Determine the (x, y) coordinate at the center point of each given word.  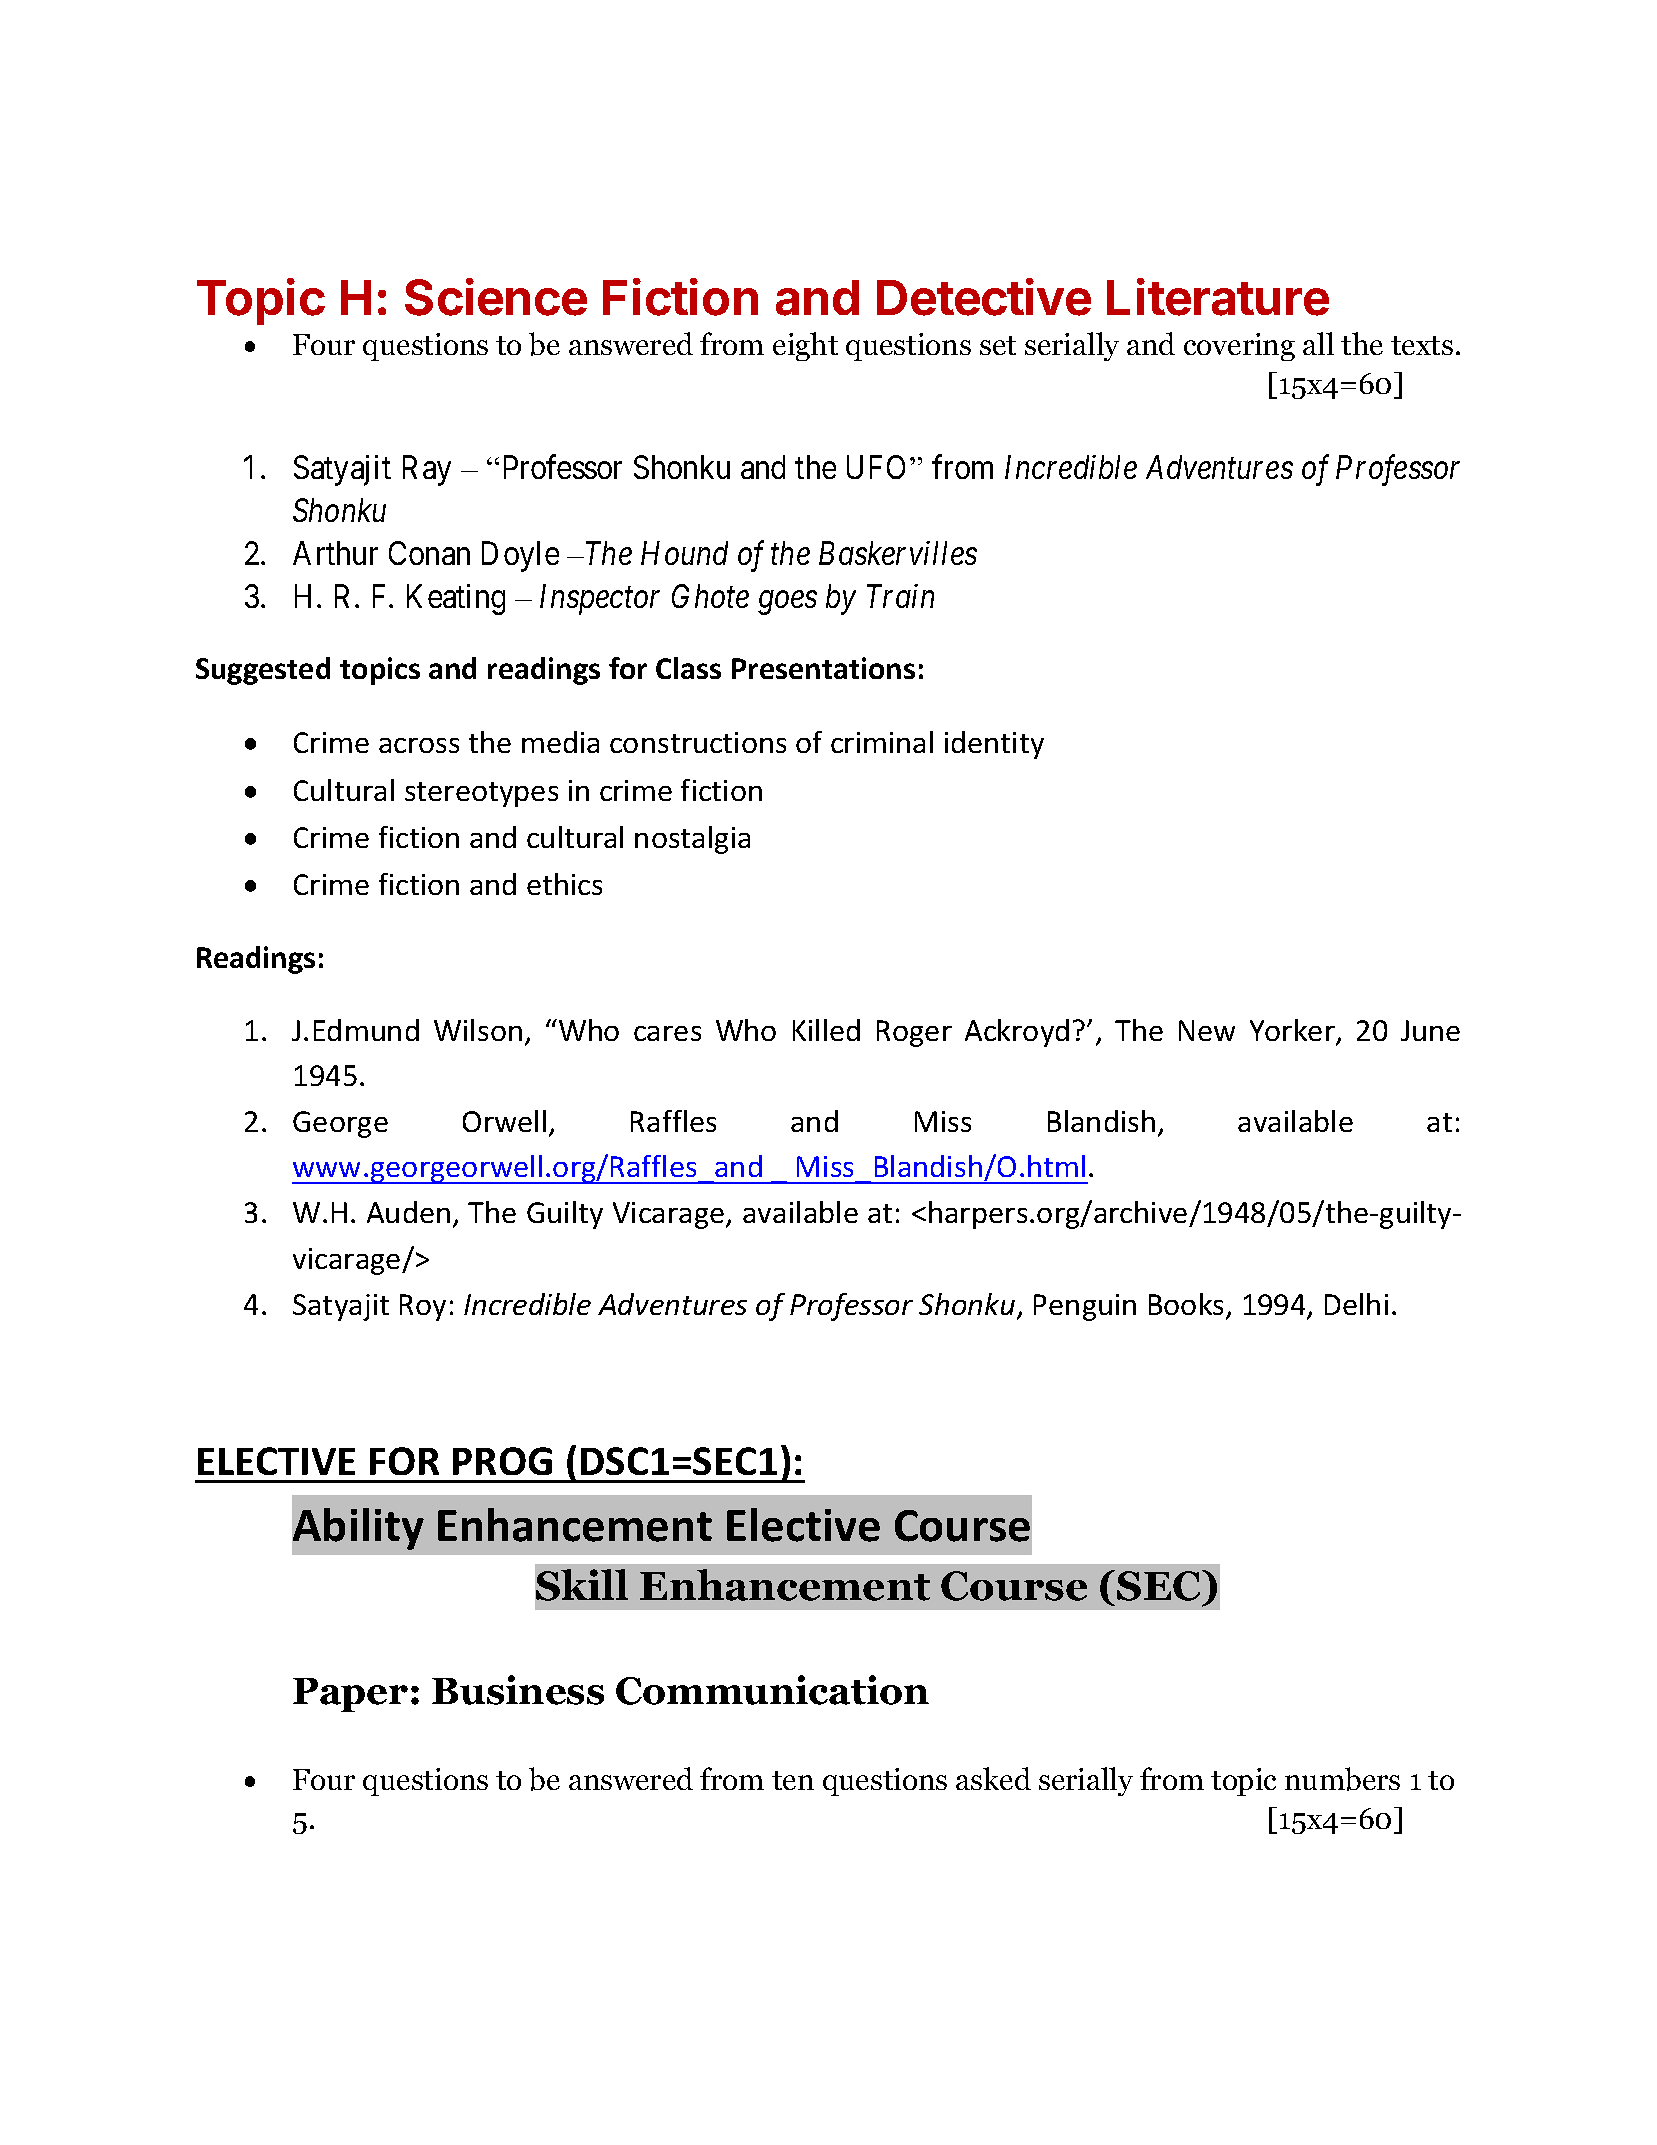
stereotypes (481, 794)
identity (994, 745)
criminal (882, 742)
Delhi (1356, 1304)
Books (1188, 1305)
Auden (408, 1212)
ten (793, 1780)
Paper (350, 1695)
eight (805, 346)
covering (1239, 347)
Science (496, 297)
